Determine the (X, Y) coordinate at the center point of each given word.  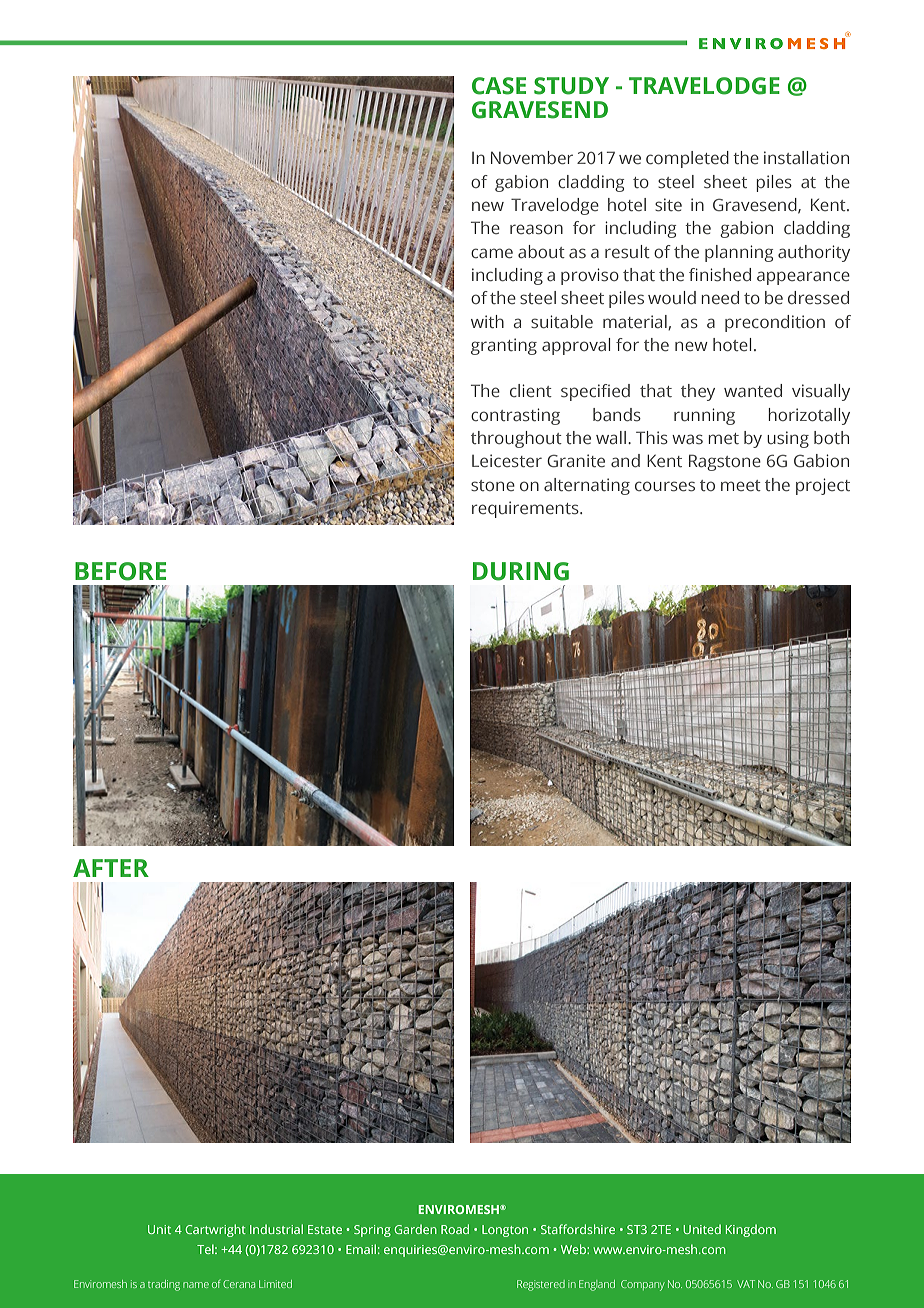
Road (455, 1229)
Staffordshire (578, 1229)
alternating (587, 486)
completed (687, 159)
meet (741, 485)
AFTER (111, 868)
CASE (499, 86)
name (196, 1285)
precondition (775, 323)
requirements (526, 509)
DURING (521, 571)
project (823, 486)
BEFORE (120, 571)
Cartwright (215, 1230)
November (532, 157)
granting (504, 346)
